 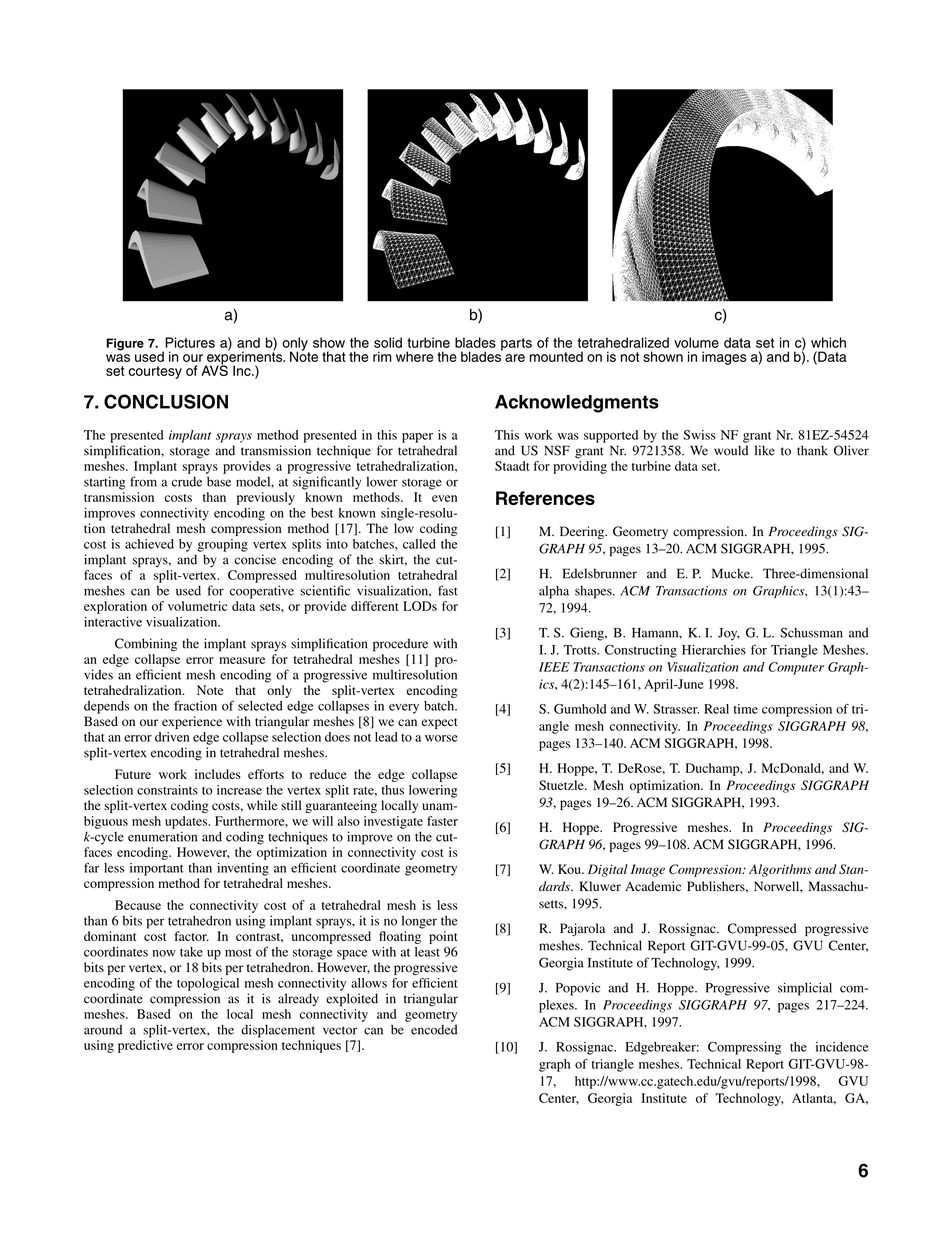 I want to click on expect, so click(x=440, y=723).
